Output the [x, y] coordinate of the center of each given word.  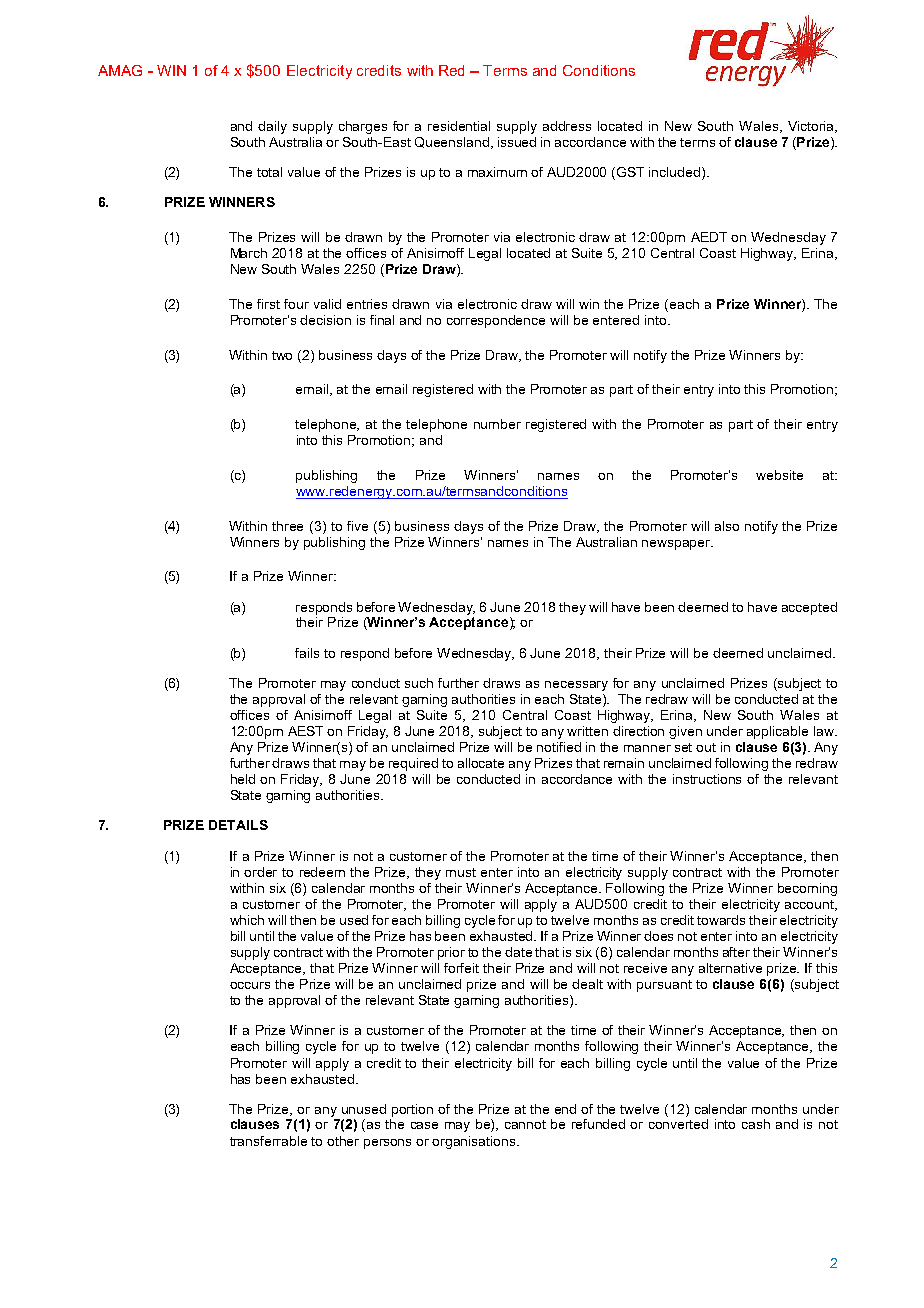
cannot [525, 1124]
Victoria [812, 127]
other [343, 1141]
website [779, 475]
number [497, 424]
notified [559, 747]
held [243, 779]
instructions [707, 779]
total [269, 172]
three [287, 526]
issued [517, 142]
